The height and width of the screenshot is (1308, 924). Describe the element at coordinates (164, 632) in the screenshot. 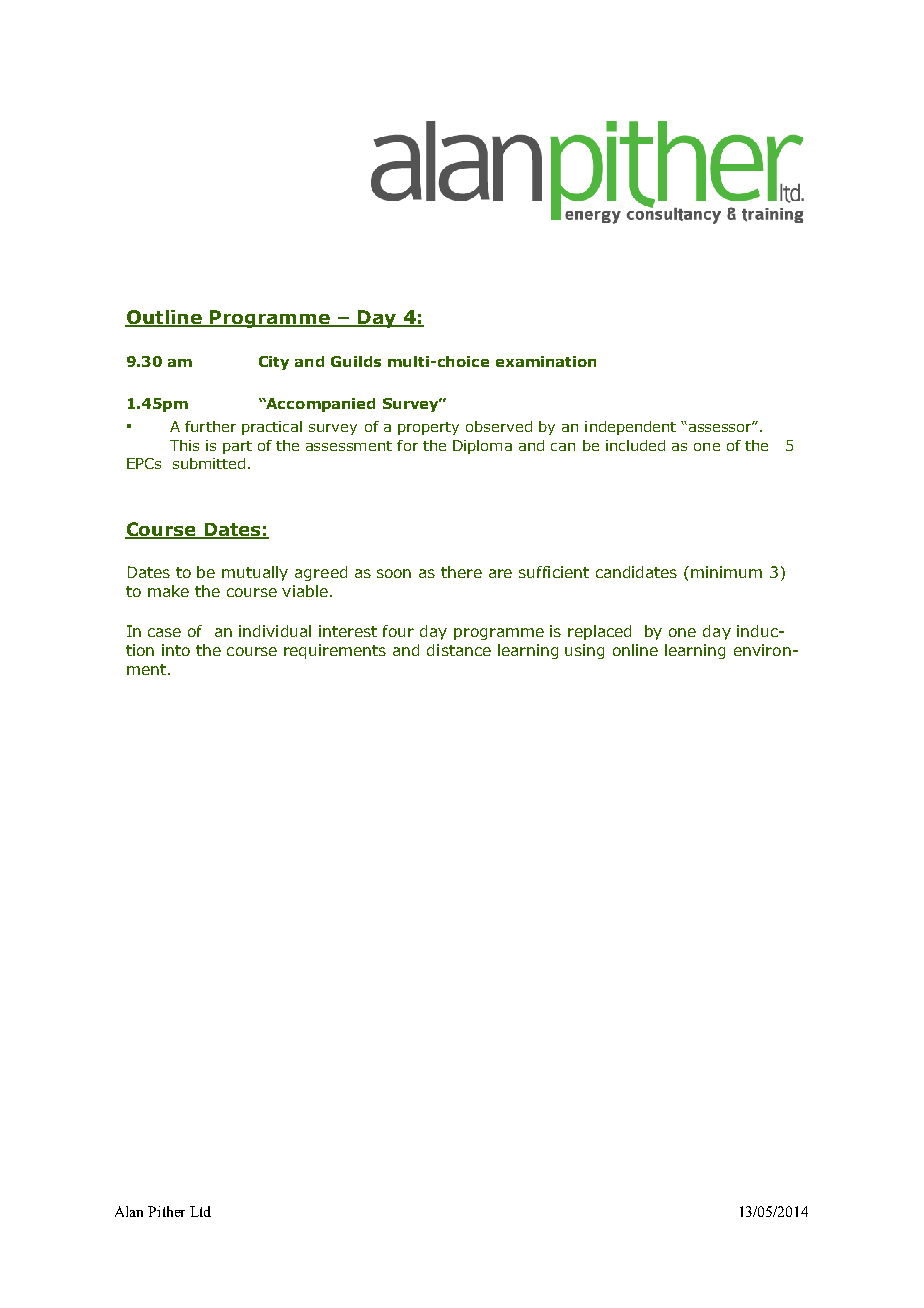

I see `case` at that location.
